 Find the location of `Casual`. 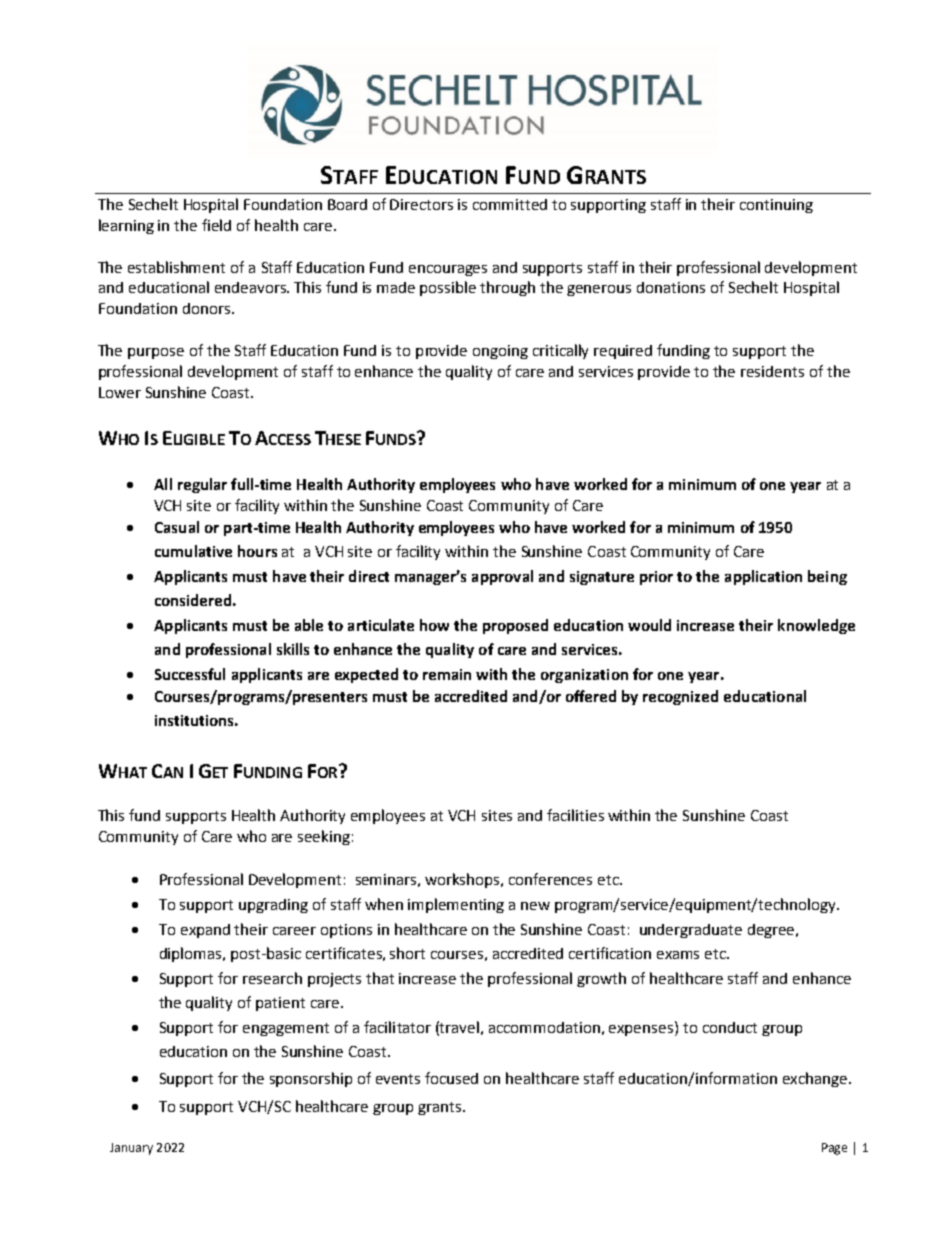

Casual is located at coordinates (177, 527).
